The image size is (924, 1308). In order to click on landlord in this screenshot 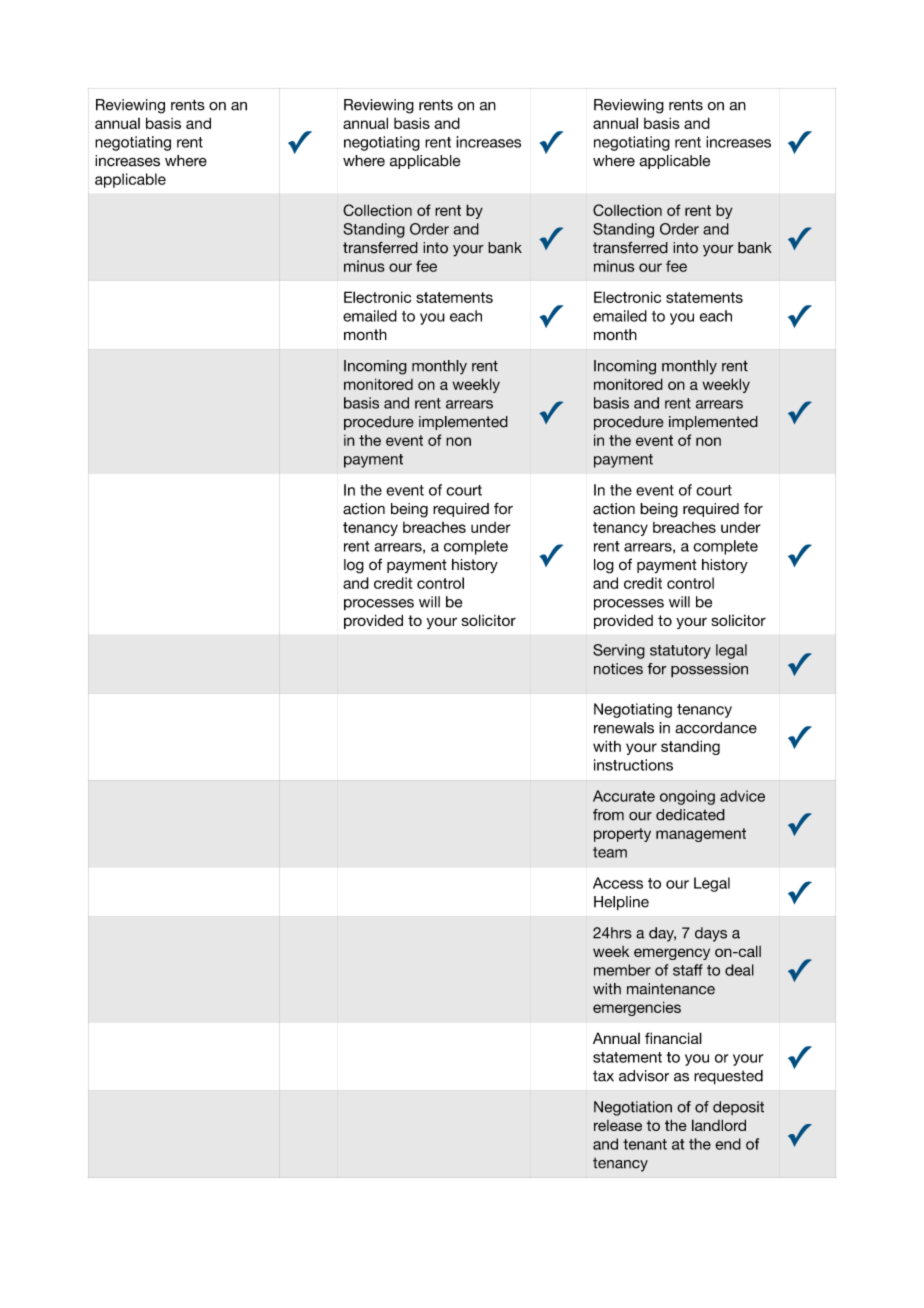, I will do `click(719, 1125)`.
